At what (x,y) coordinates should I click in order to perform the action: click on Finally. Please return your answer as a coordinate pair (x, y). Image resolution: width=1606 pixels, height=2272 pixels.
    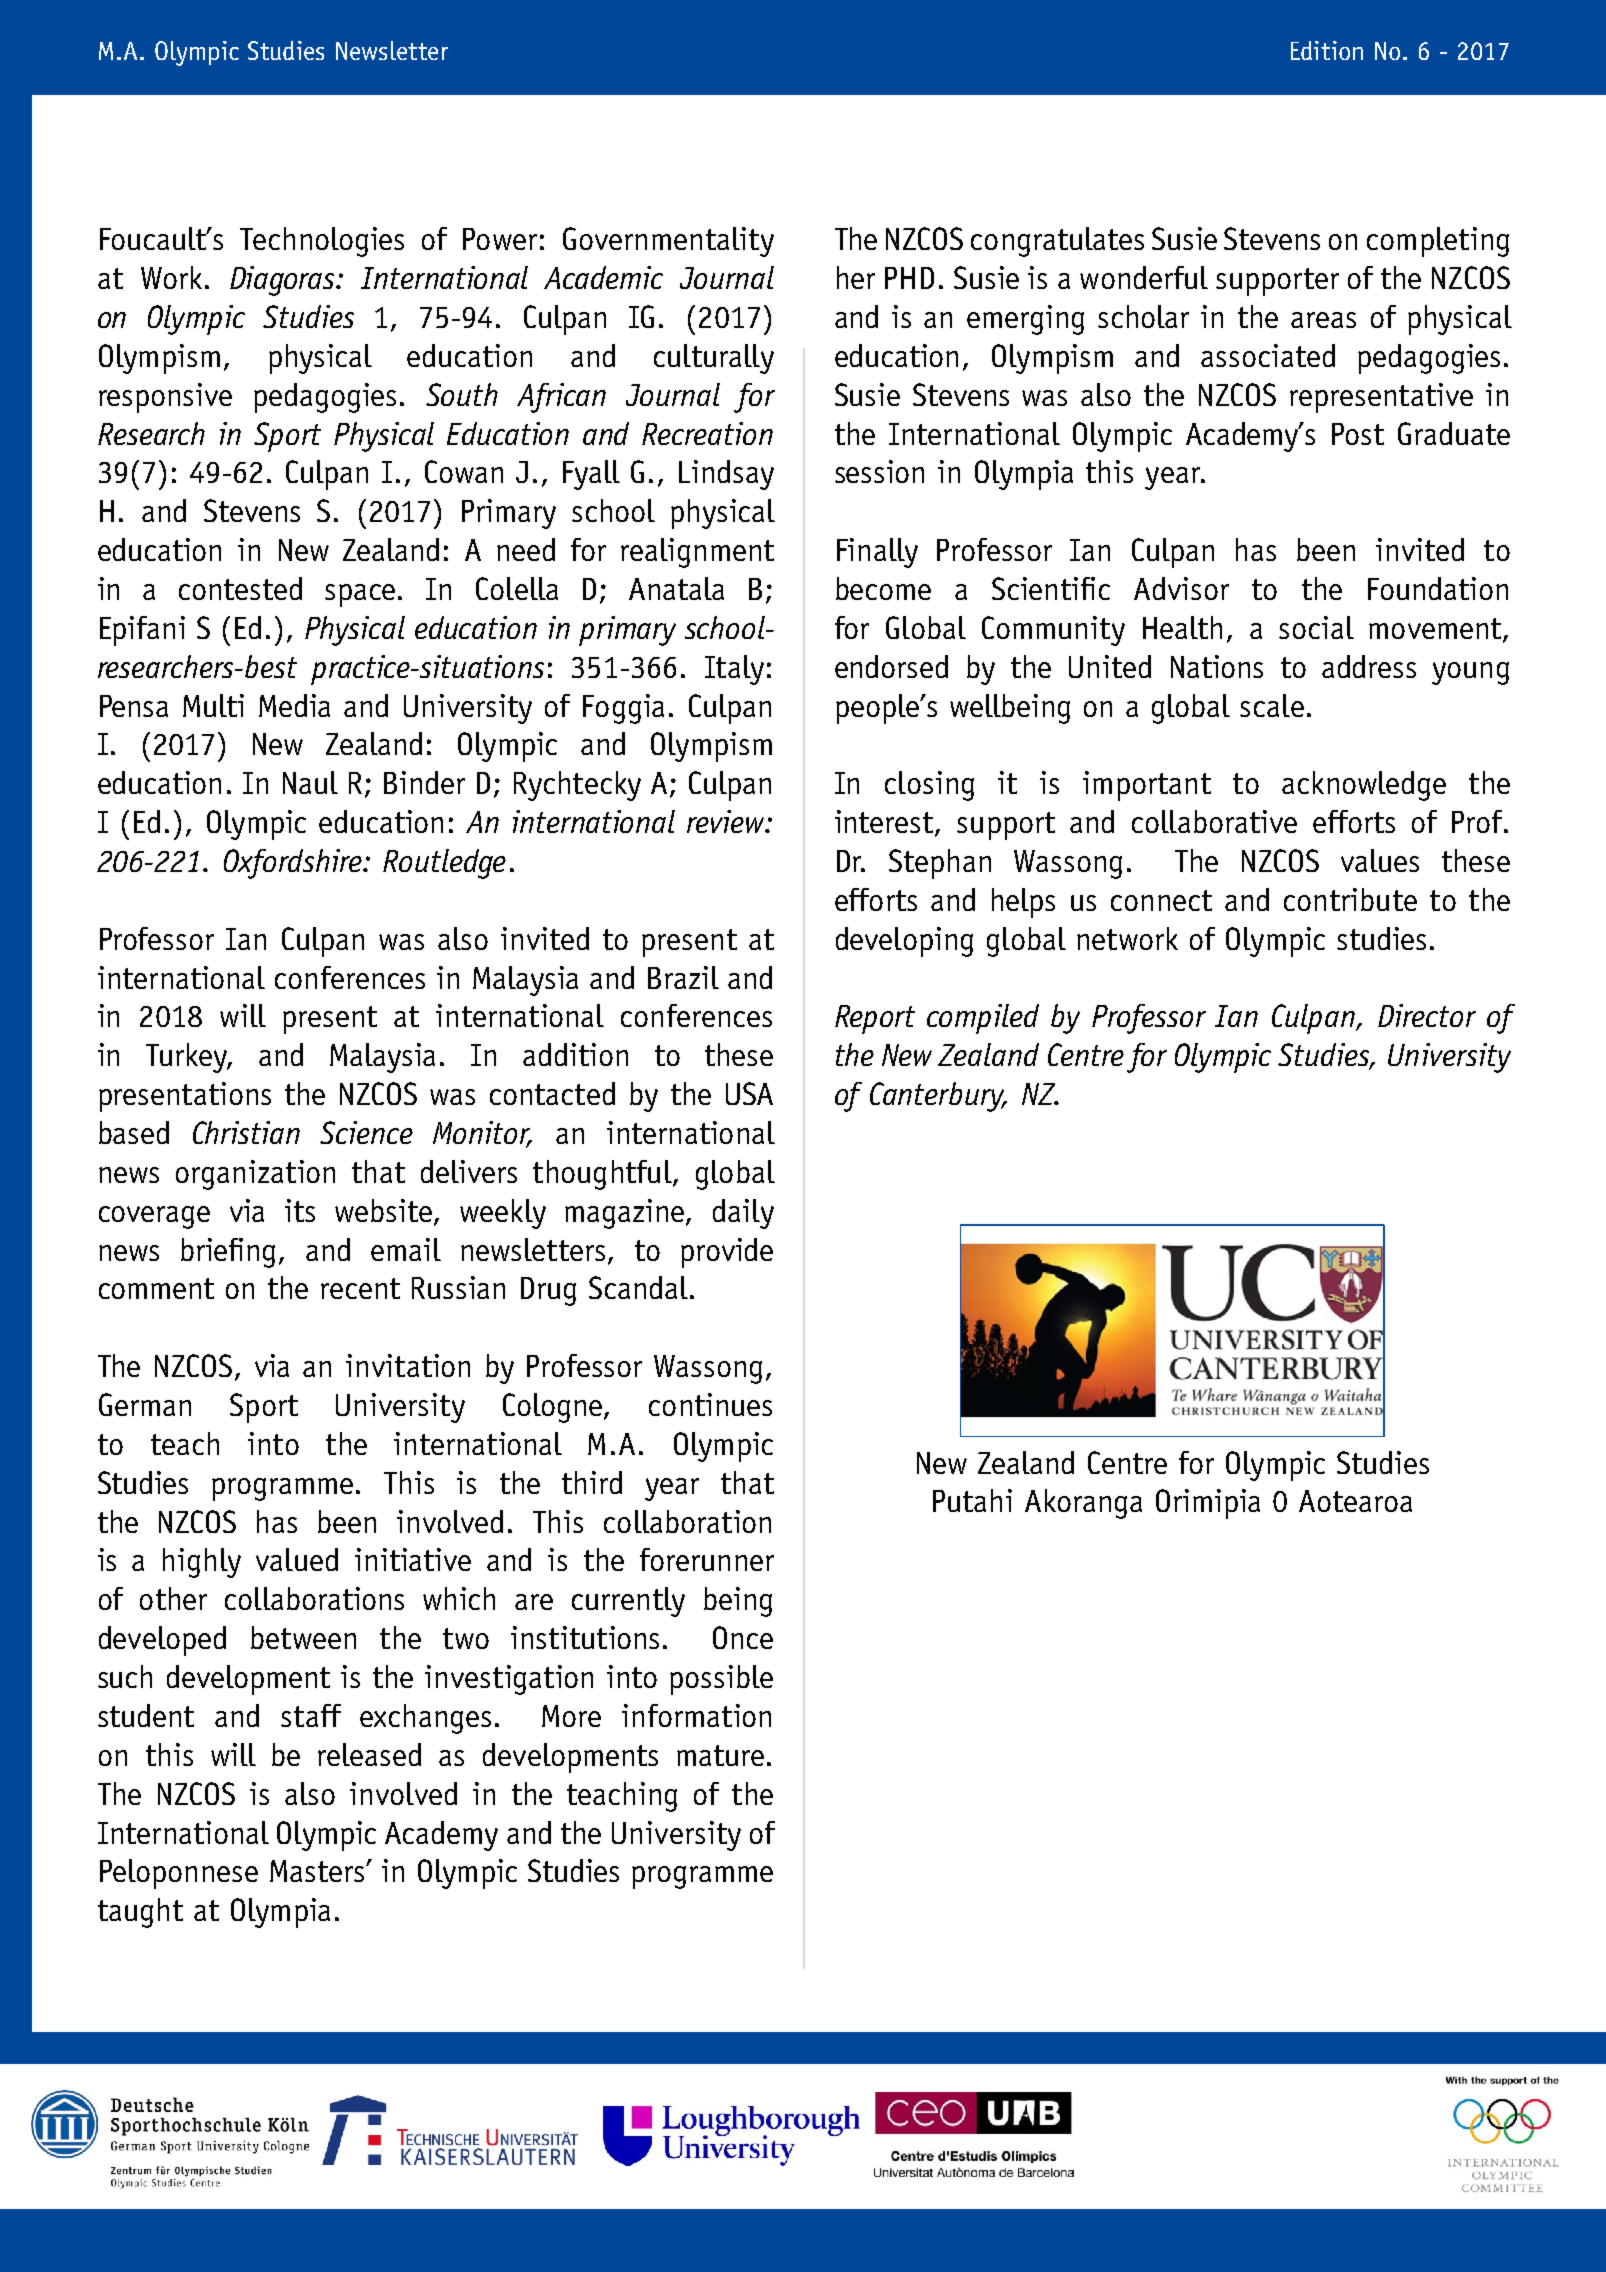
    Looking at the image, I should click on (877, 553).
